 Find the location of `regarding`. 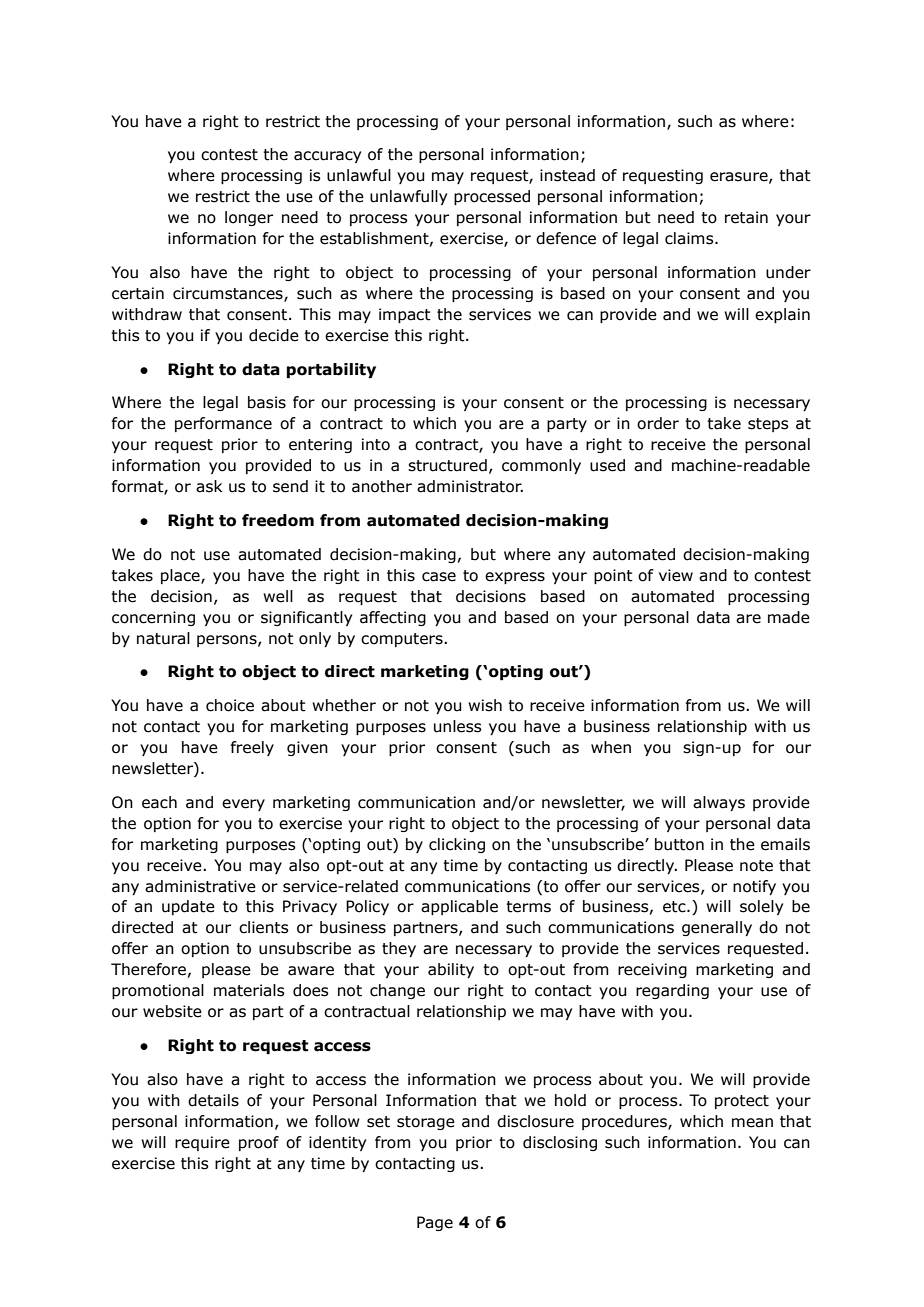

regarding is located at coordinates (672, 991).
